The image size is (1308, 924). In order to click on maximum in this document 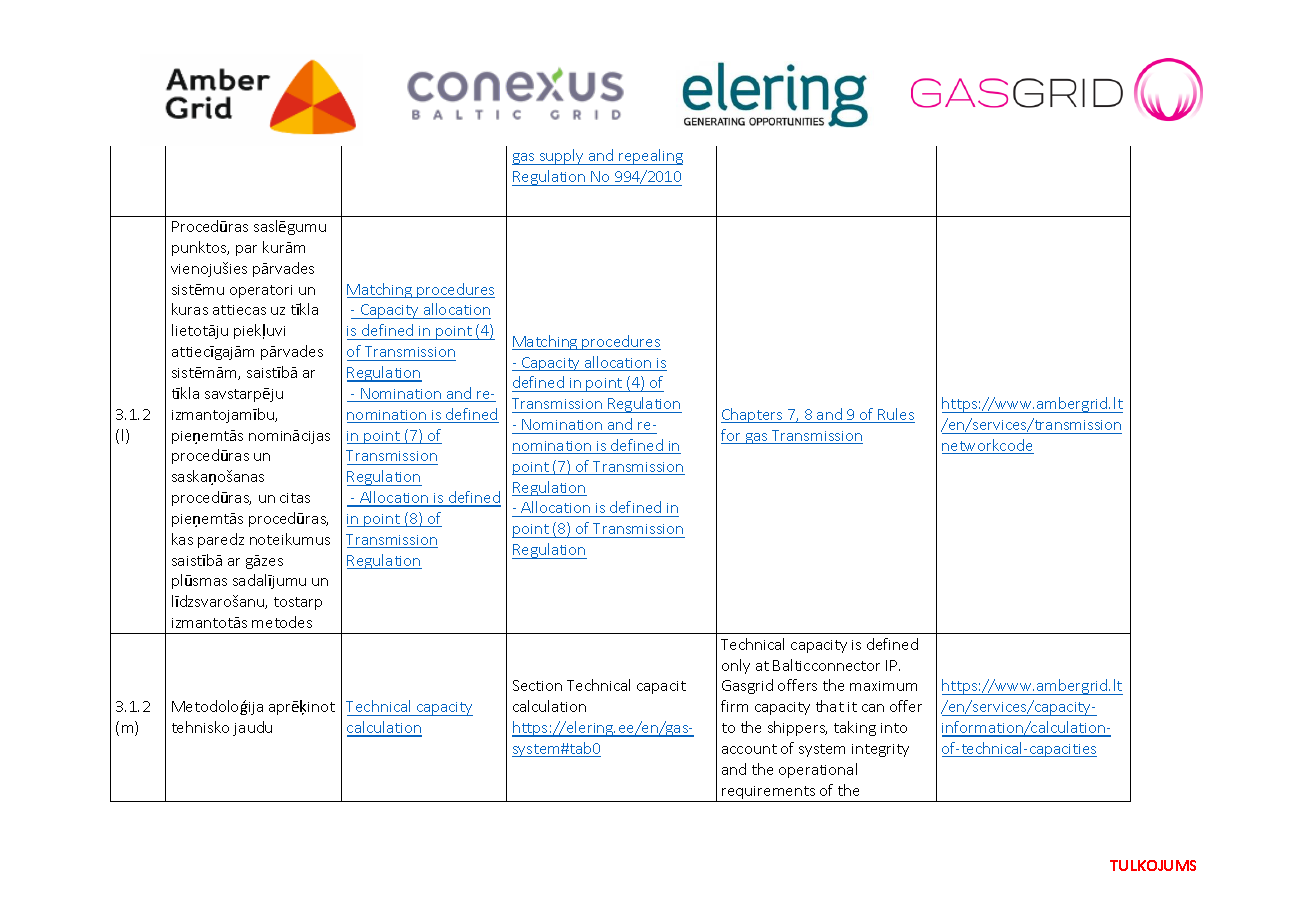, I will do `click(883, 686)`.
